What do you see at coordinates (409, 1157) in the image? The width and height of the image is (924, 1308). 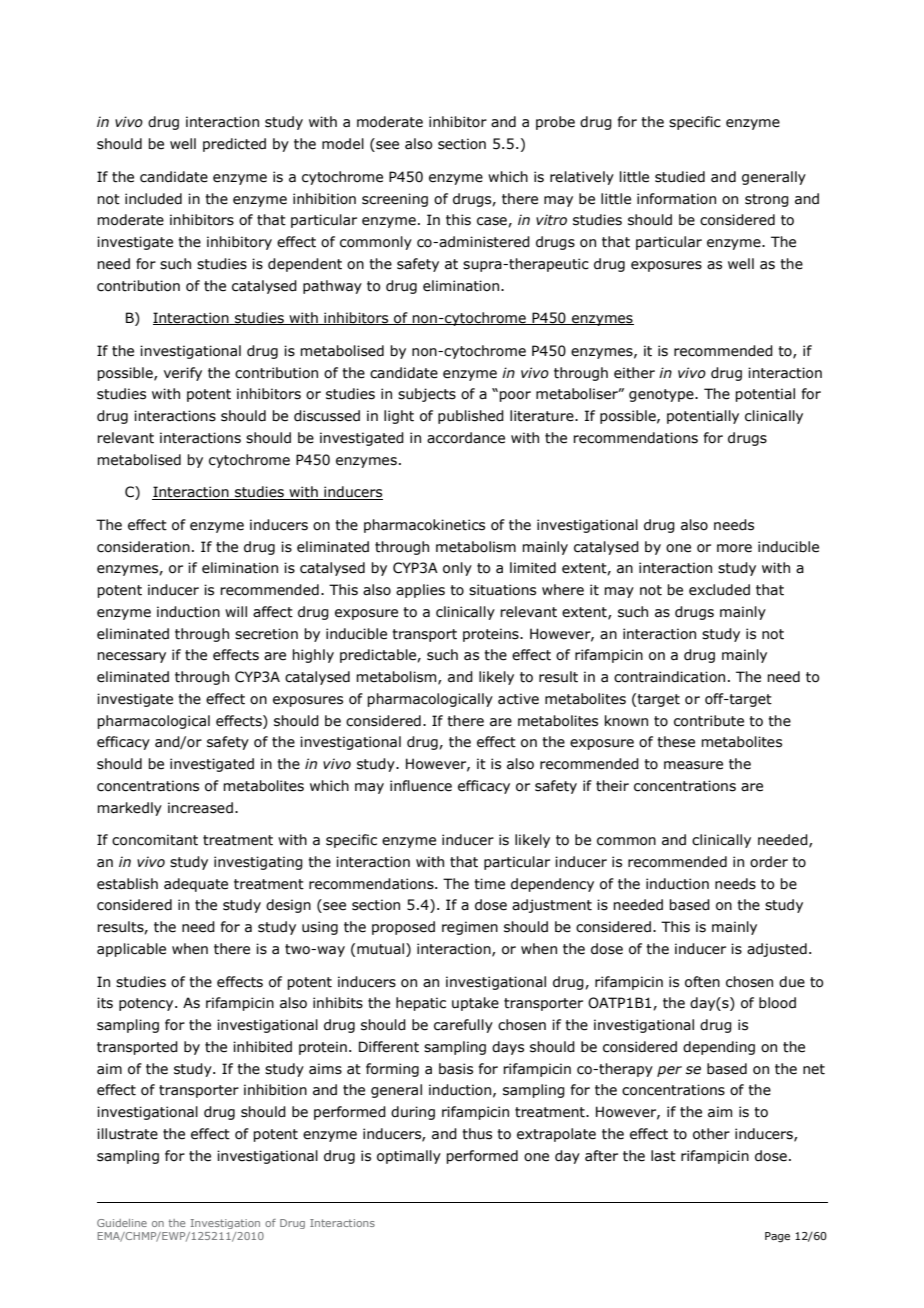 I see `optimally` at bounding box center [409, 1157].
